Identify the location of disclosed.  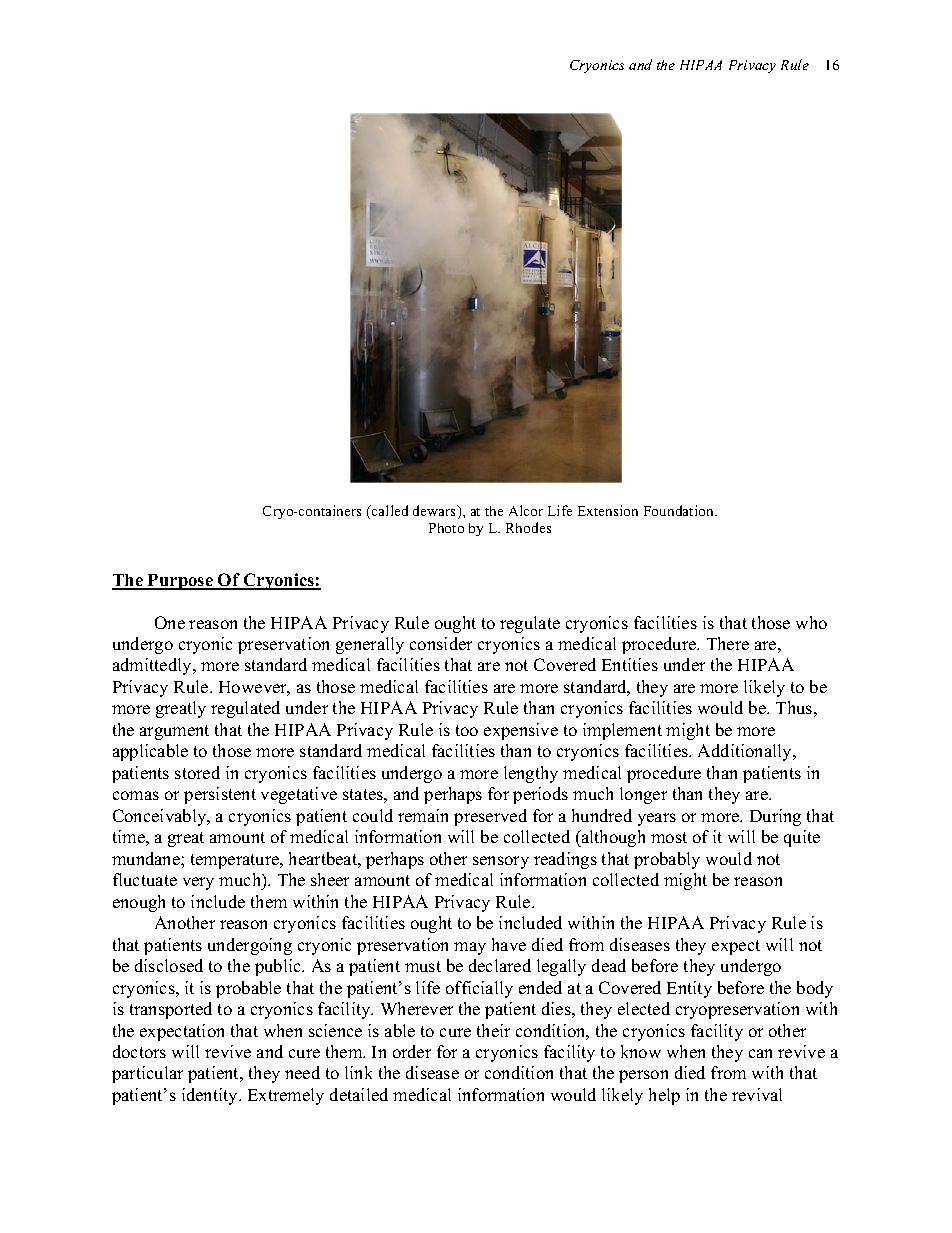
(169, 965).
